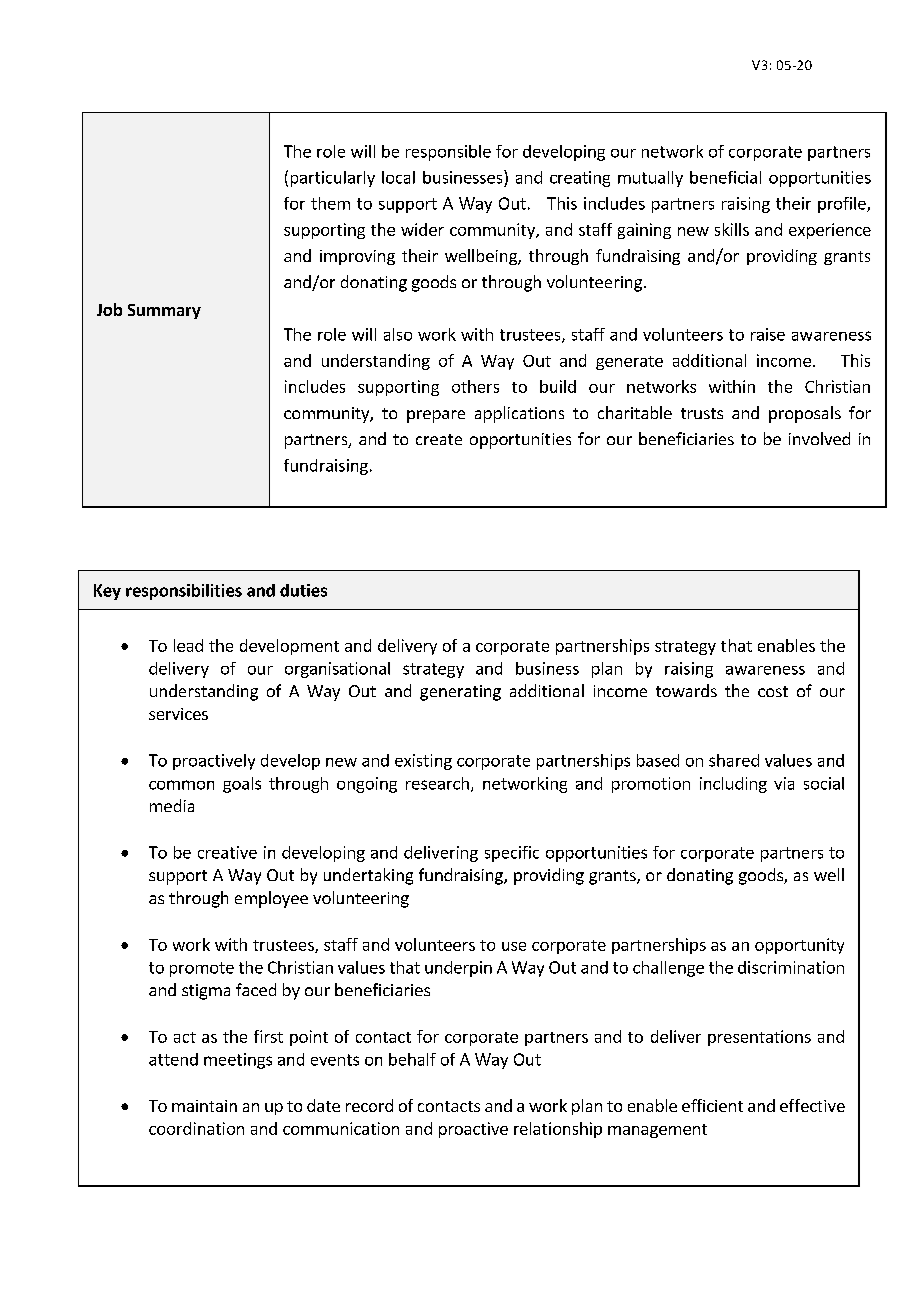 The height and width of the screenshot is (1308, 924). Describe the element at coordinates (164, 311) in the screenshot. I see `Summary` at that location.
